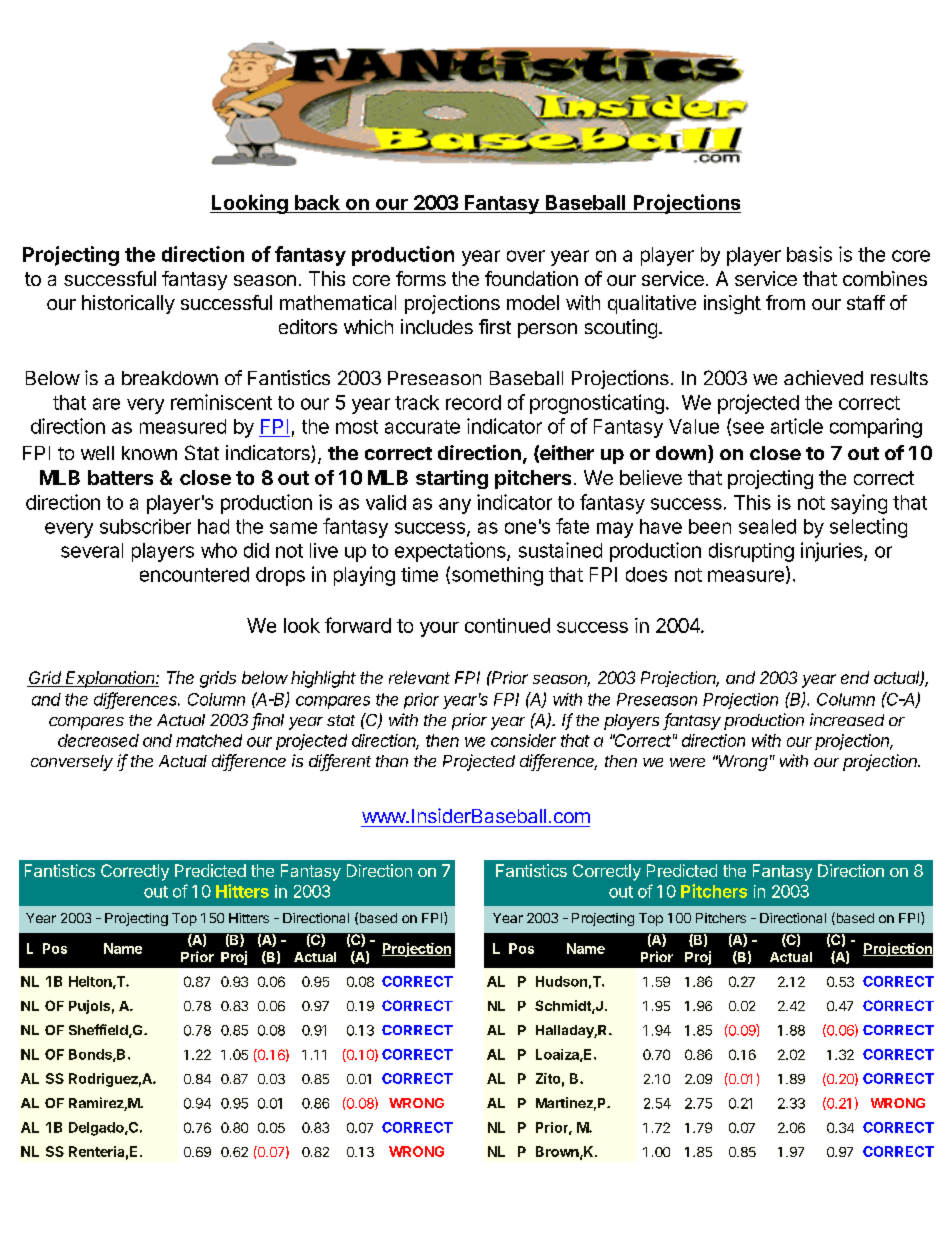 The width and height of the screenshot is (952, 1233). What do you see at coordinates (809, 254) in the screenshot?
I see `basis` at bounding box center [809, 254].
